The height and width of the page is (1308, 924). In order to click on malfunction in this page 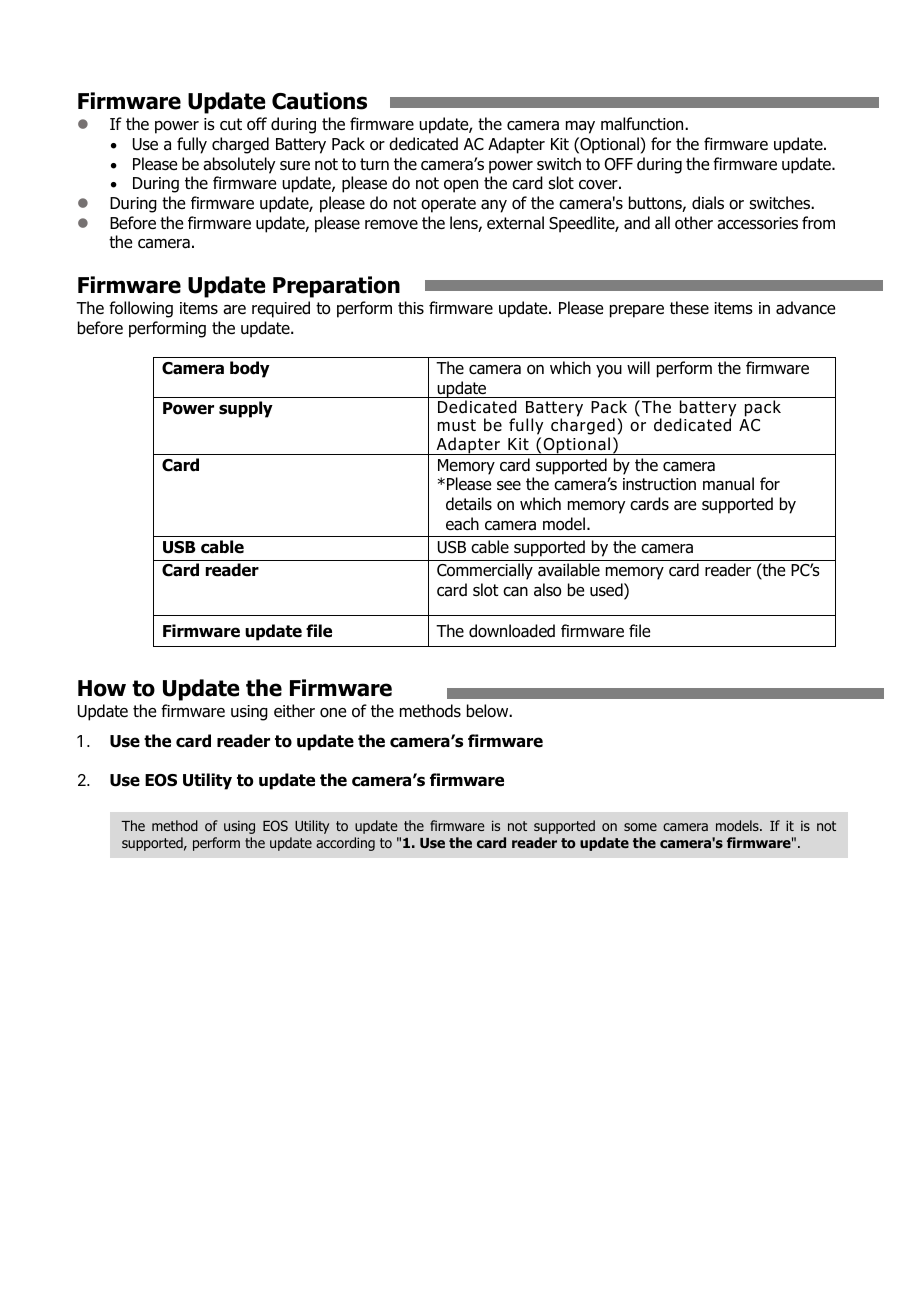, I will do `click(643, 124)`.
